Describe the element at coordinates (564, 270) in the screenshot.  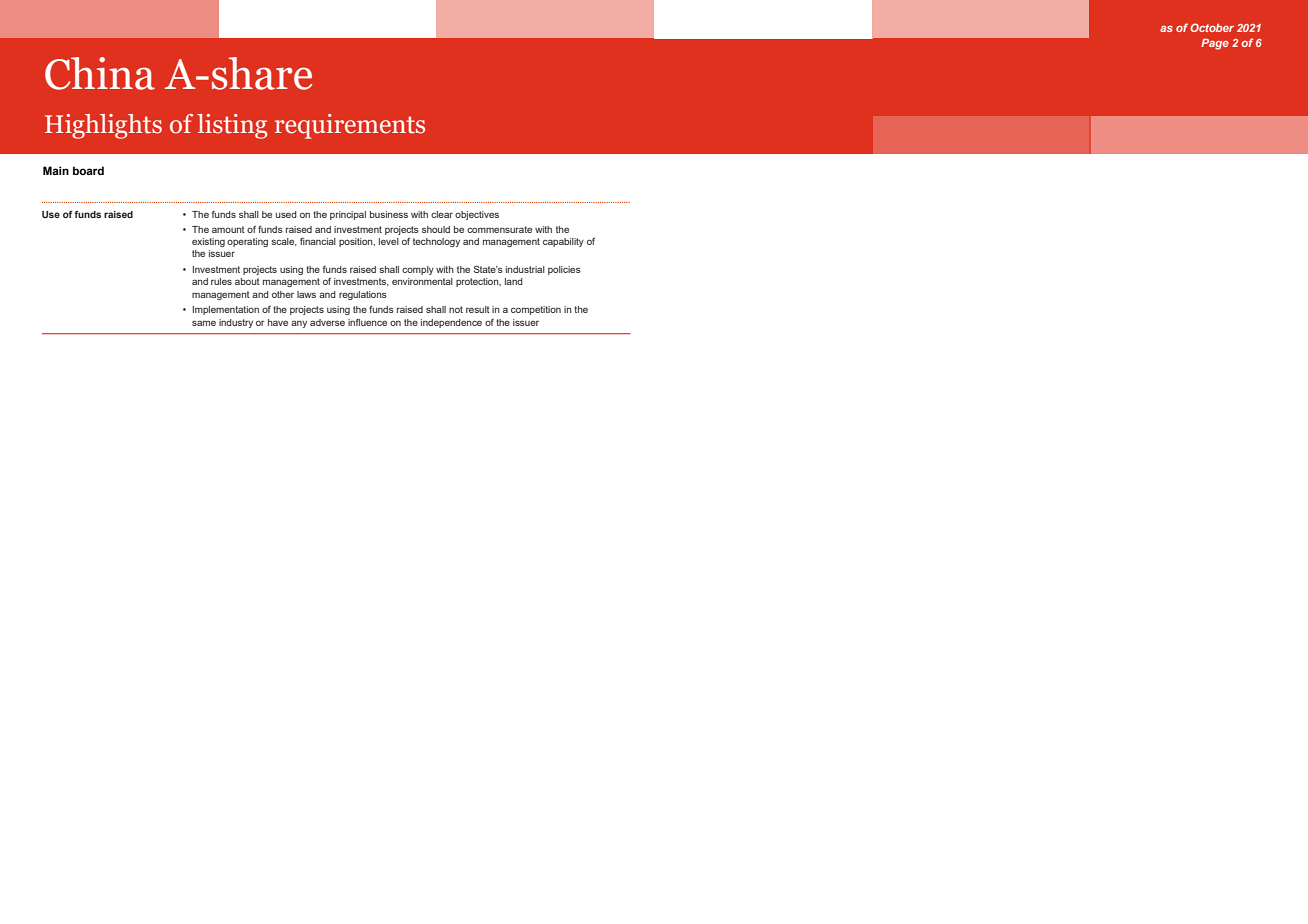
I see `policies` at that location.
